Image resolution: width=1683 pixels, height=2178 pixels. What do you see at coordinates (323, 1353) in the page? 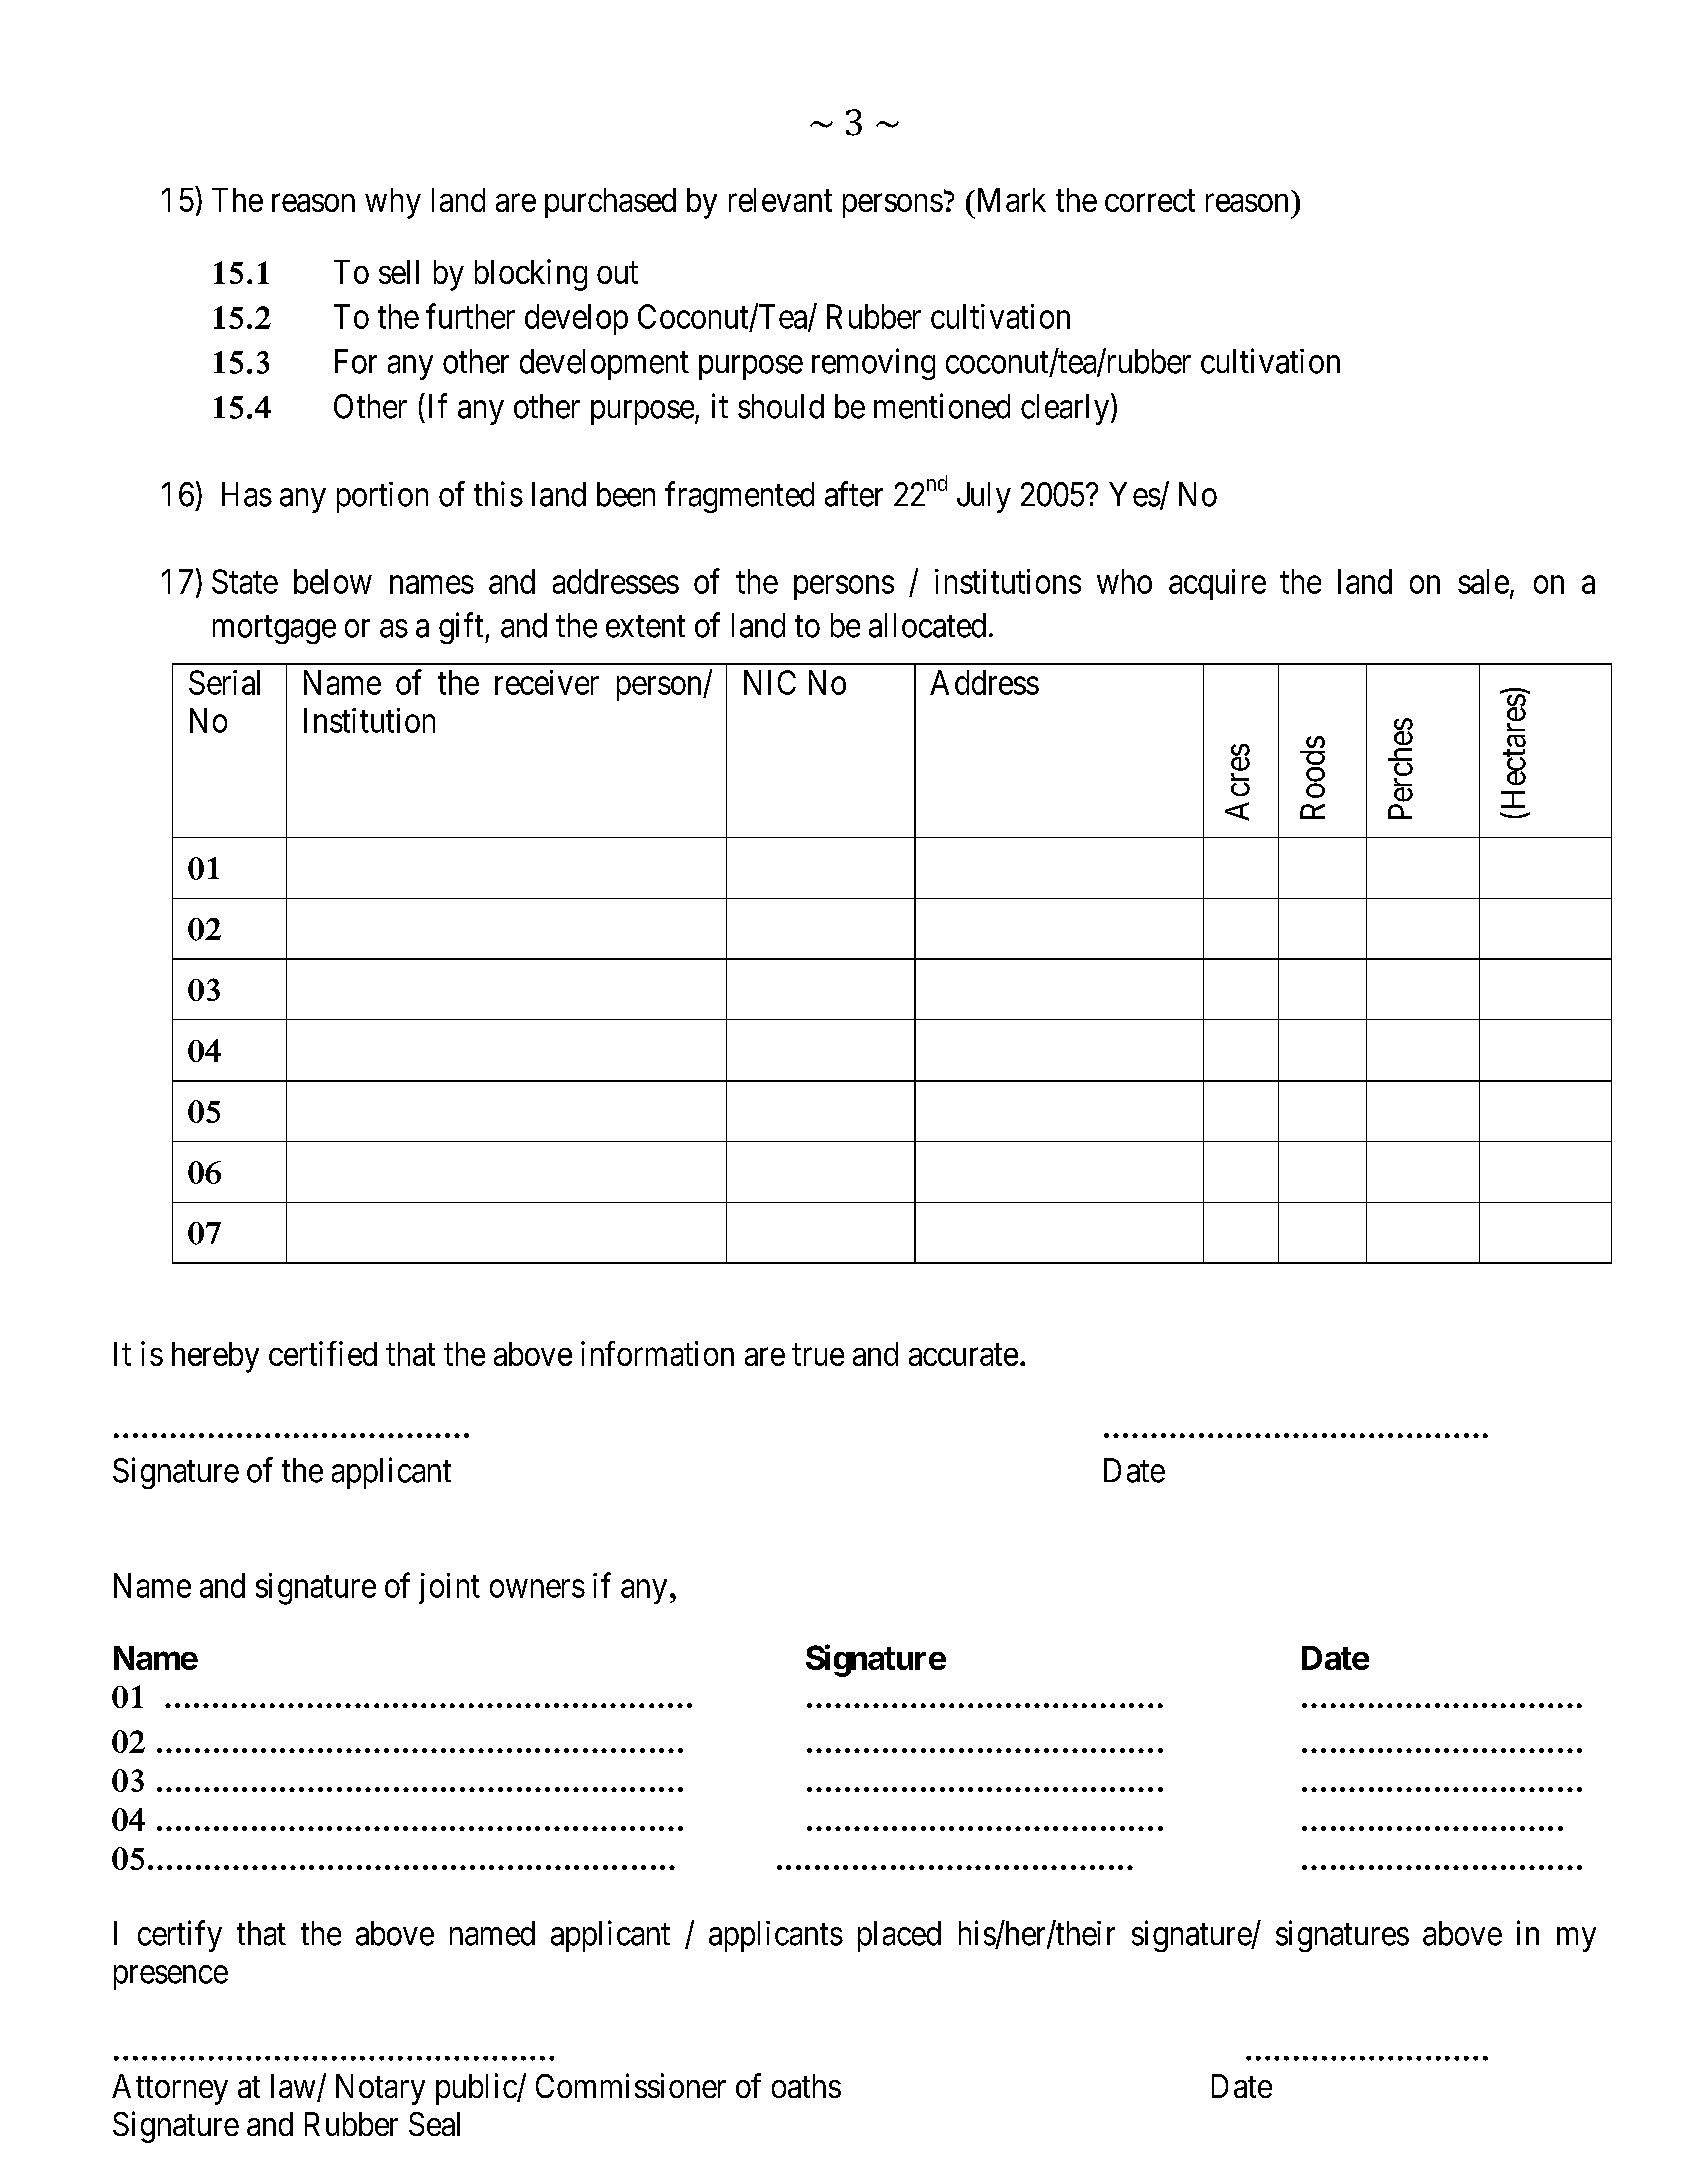
I see `certified` at bounding box center [323, 1353].
